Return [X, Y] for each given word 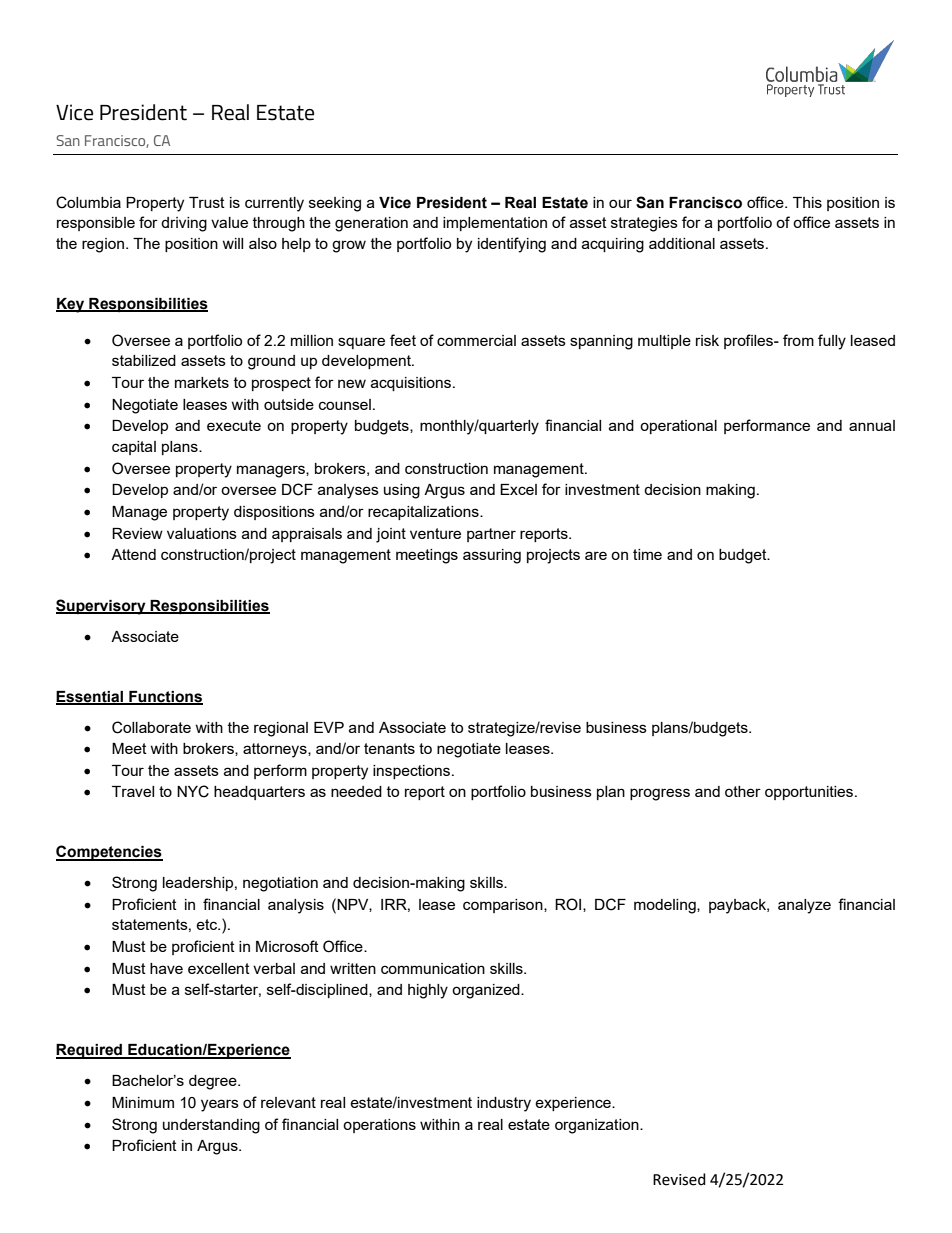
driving [184, 224]
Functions [165, 697]
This [807, 202]
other [743, 791]
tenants [389, 748]
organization [598, 1126]
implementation [495, 224]
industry [504, 1104]
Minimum [143, 1102]
